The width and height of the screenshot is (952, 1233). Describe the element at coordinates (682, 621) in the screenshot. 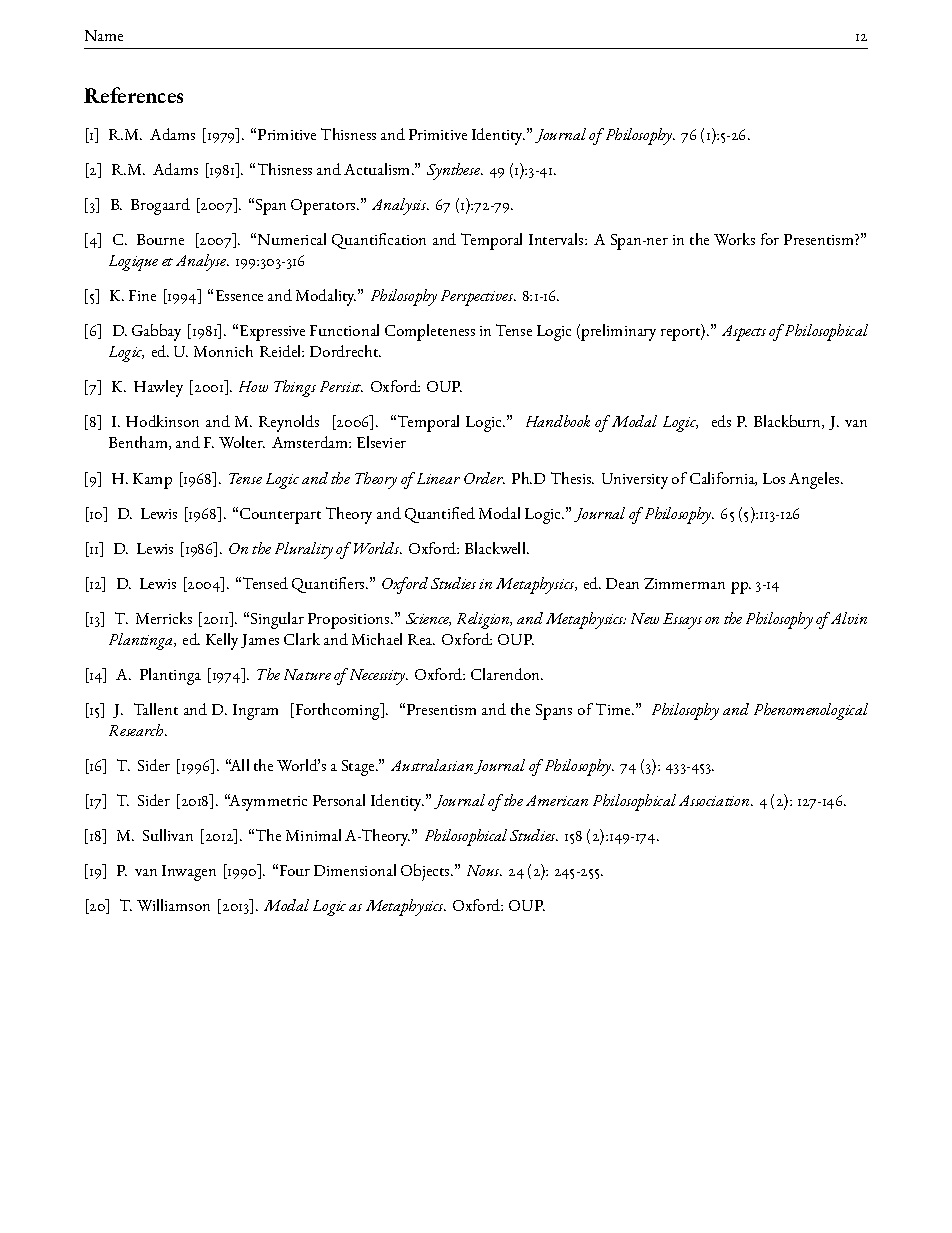

I see `Essays` at that location.
